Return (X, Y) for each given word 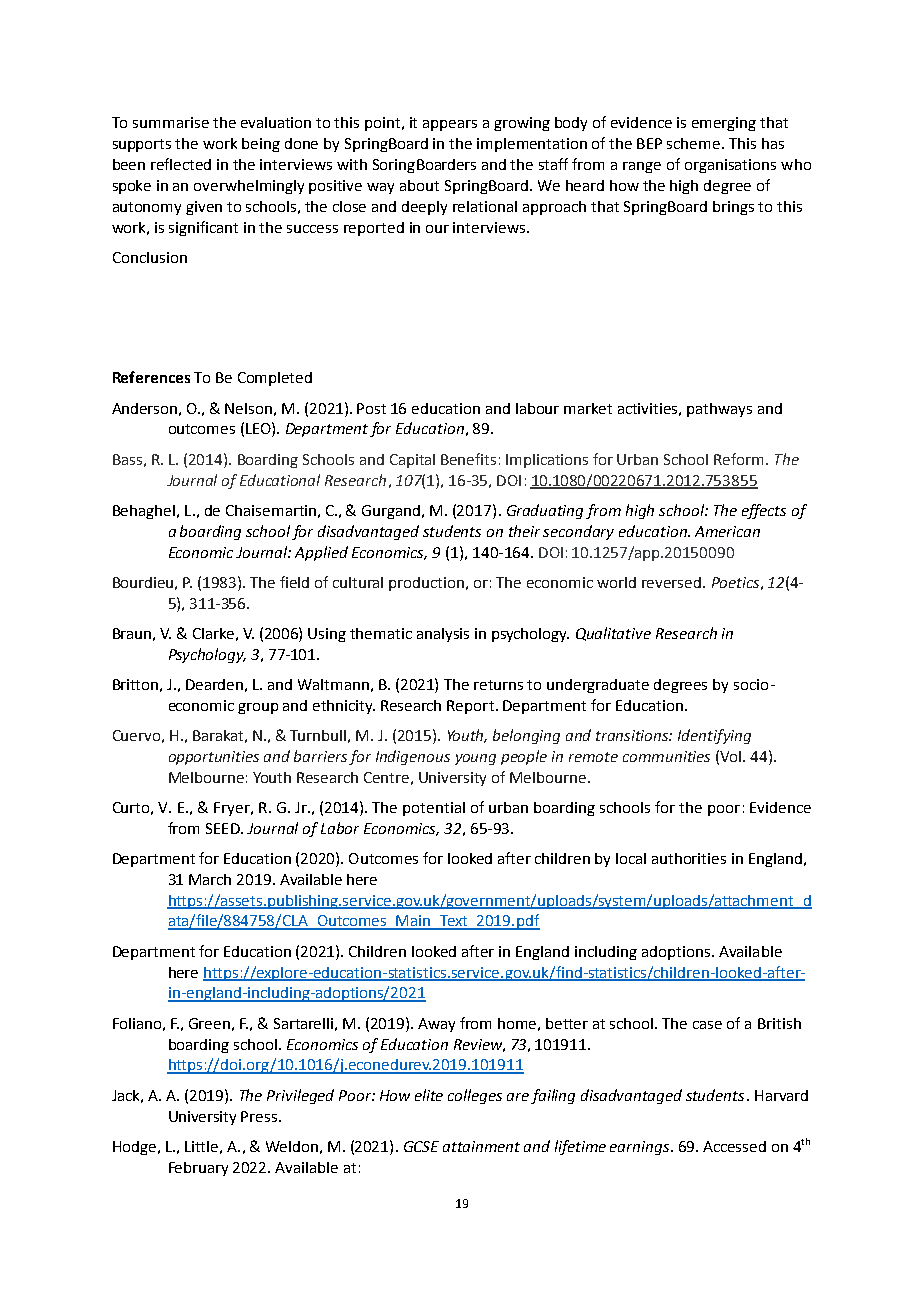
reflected (181, 164)
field (294, 582)
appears (450, 125)
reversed (671, 582)
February (198, 1169)
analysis (443, 635)
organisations (730, 166)
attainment (481, 1146)
